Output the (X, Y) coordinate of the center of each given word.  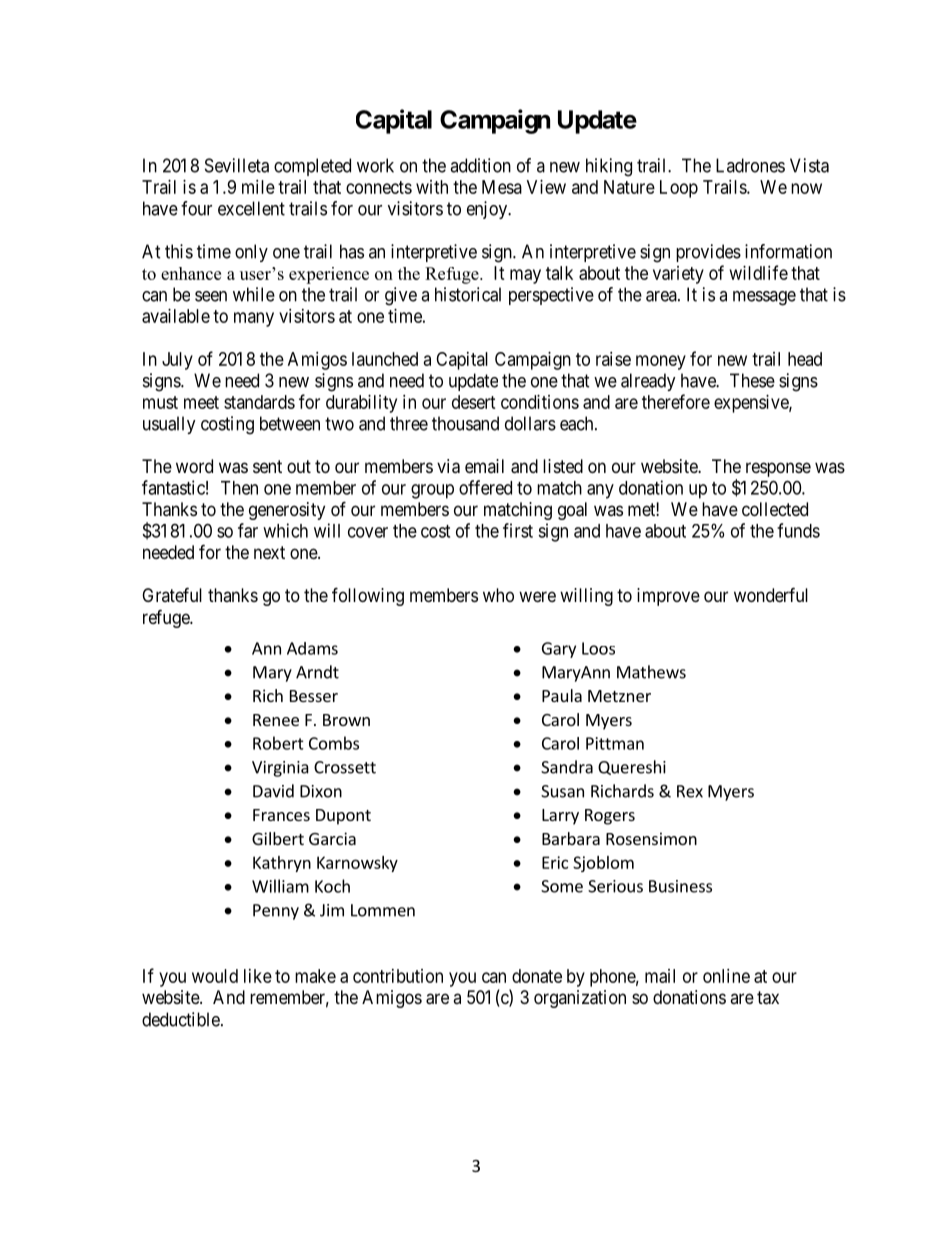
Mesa (502, 187)
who (498, 595)
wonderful (771, 594)
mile (258, 187)
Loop (679, 189)
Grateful (172, 594)
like (258, 976)
